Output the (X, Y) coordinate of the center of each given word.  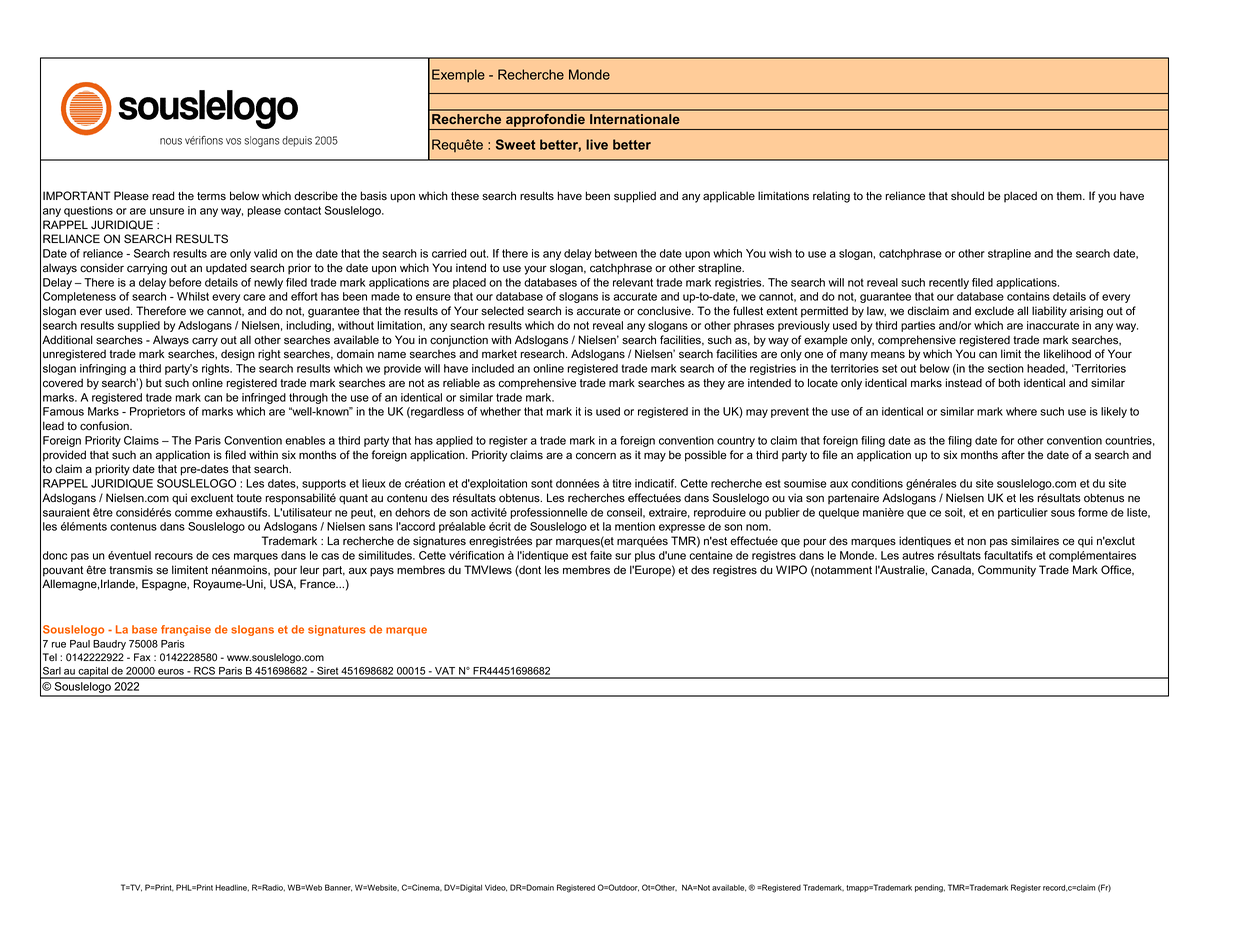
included (493, 368)
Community (1007, 571)
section (1006, 368)
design (238, 355)
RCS (204, 672)
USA (283, 584)
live (597, 144)
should (967, 196)
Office (1117, 570)
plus (645, 556)
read (163, 196)
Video (496, 888)
